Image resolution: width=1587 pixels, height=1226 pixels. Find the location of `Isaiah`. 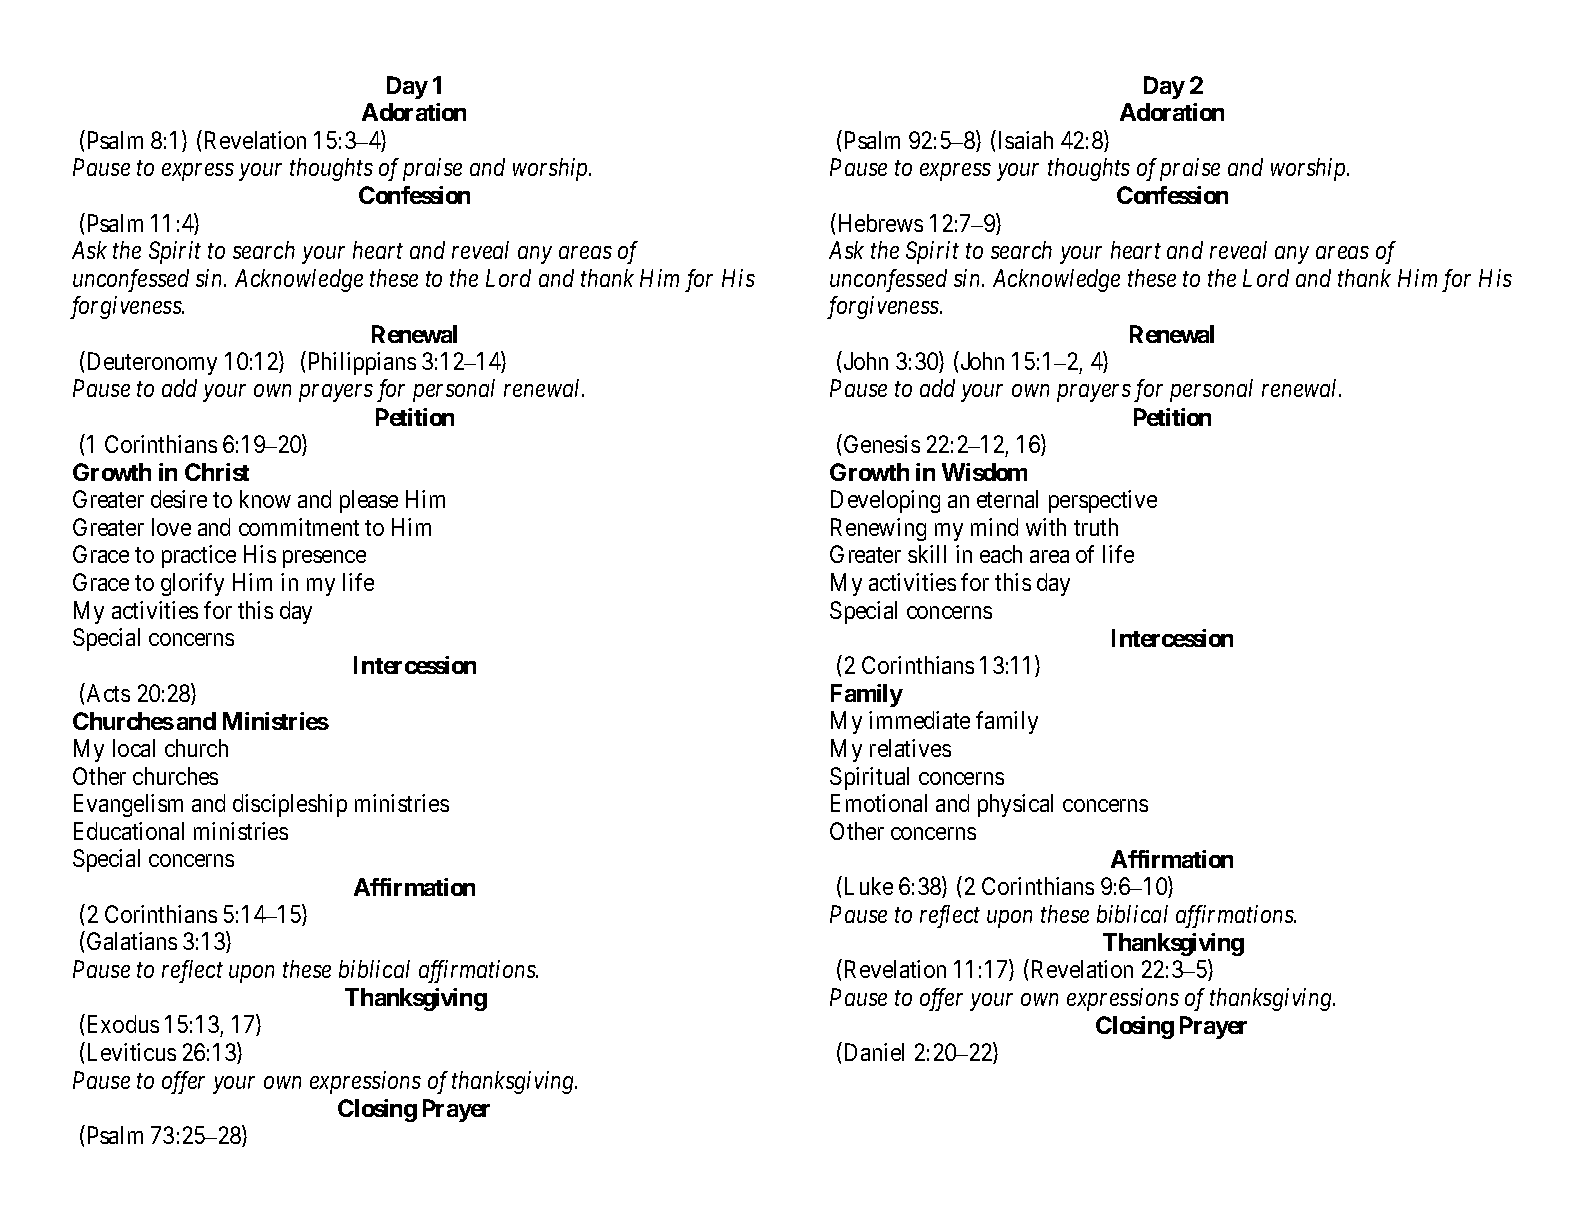

Isaiah is located at coordinates (1024, 139).
